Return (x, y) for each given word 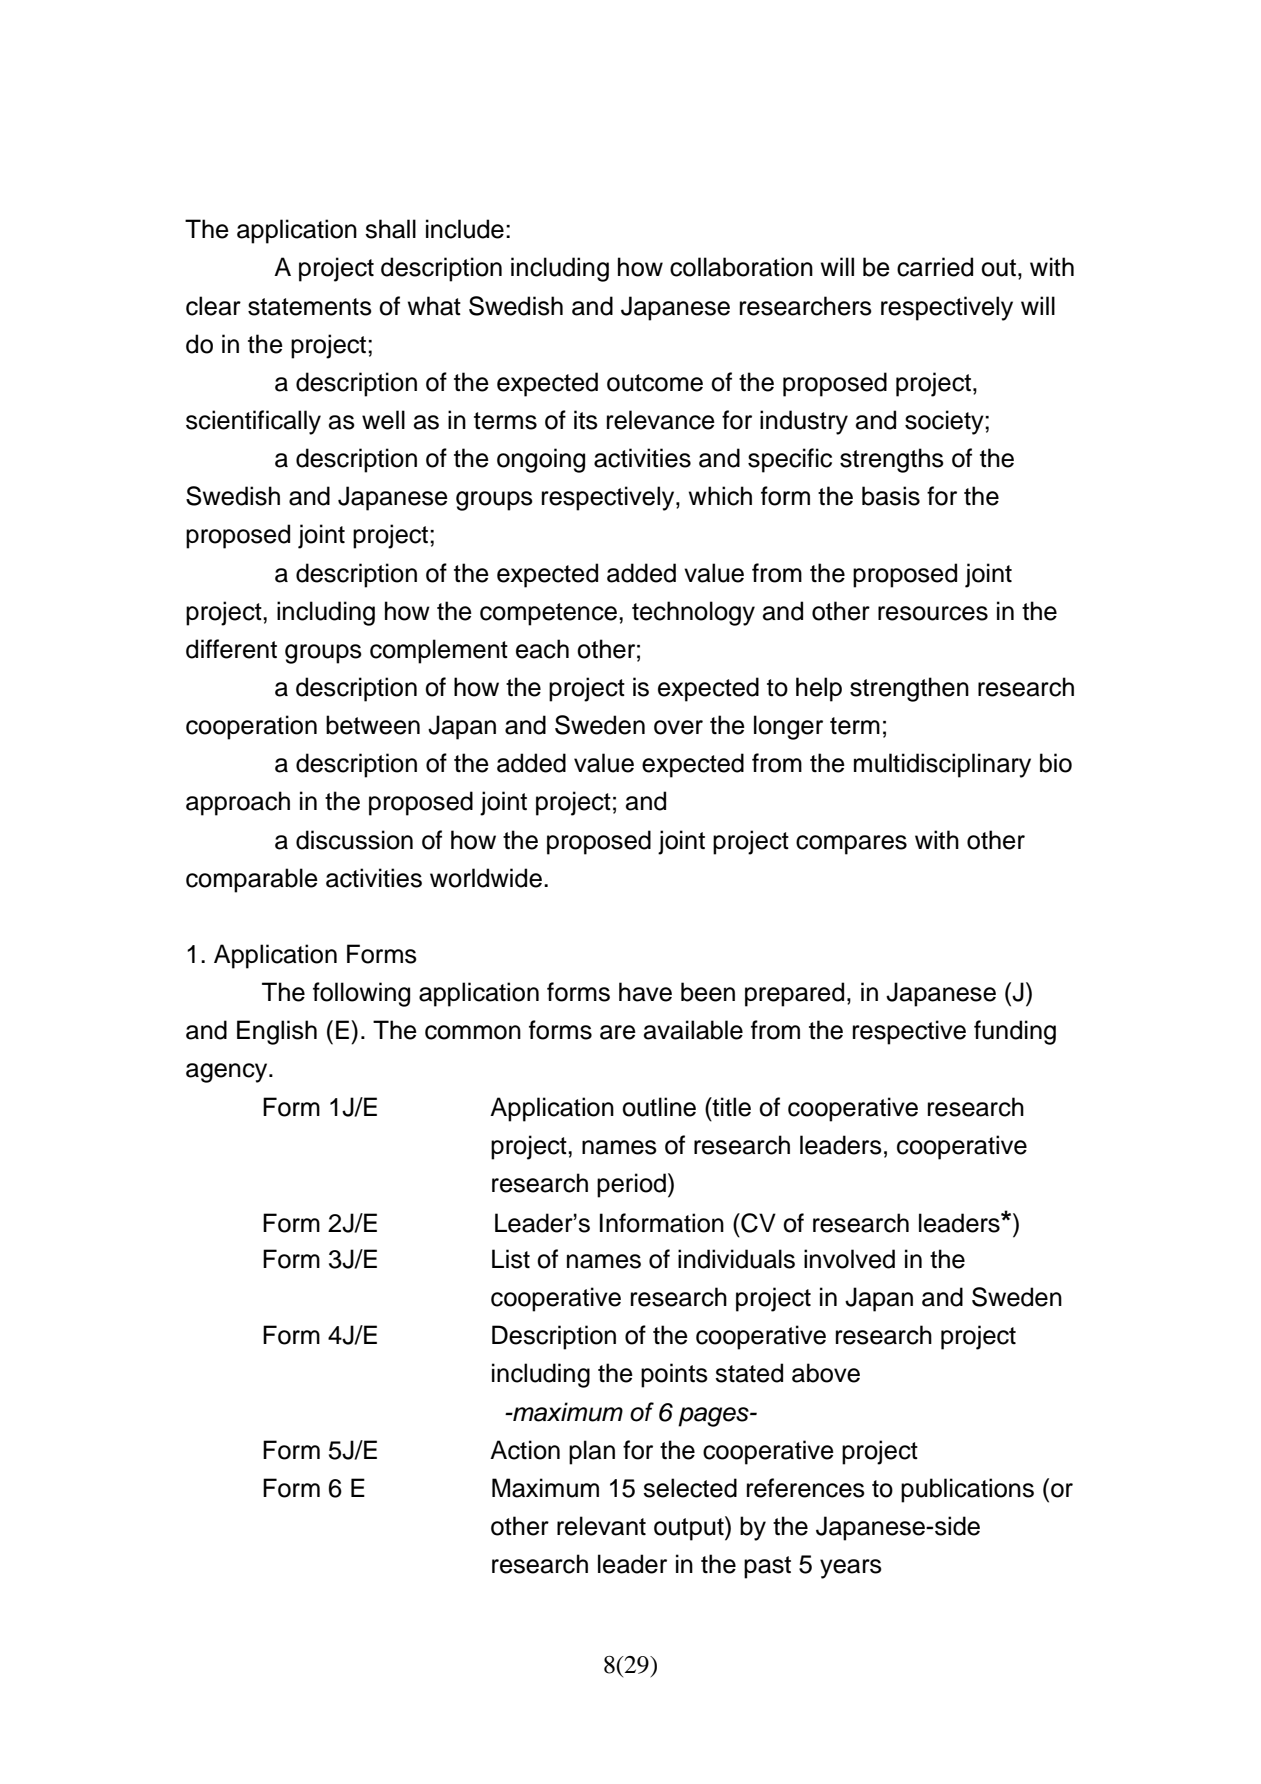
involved (849, 1259)
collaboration (741, 267)
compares (851, 845)
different (231, 649)
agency (228, 1073)
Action (525, 1450)
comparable (252, 880)
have (645, 992)
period (631, 1185)
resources (933, 613)
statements (310, 307)
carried (935, 267)
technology (693, 613)
